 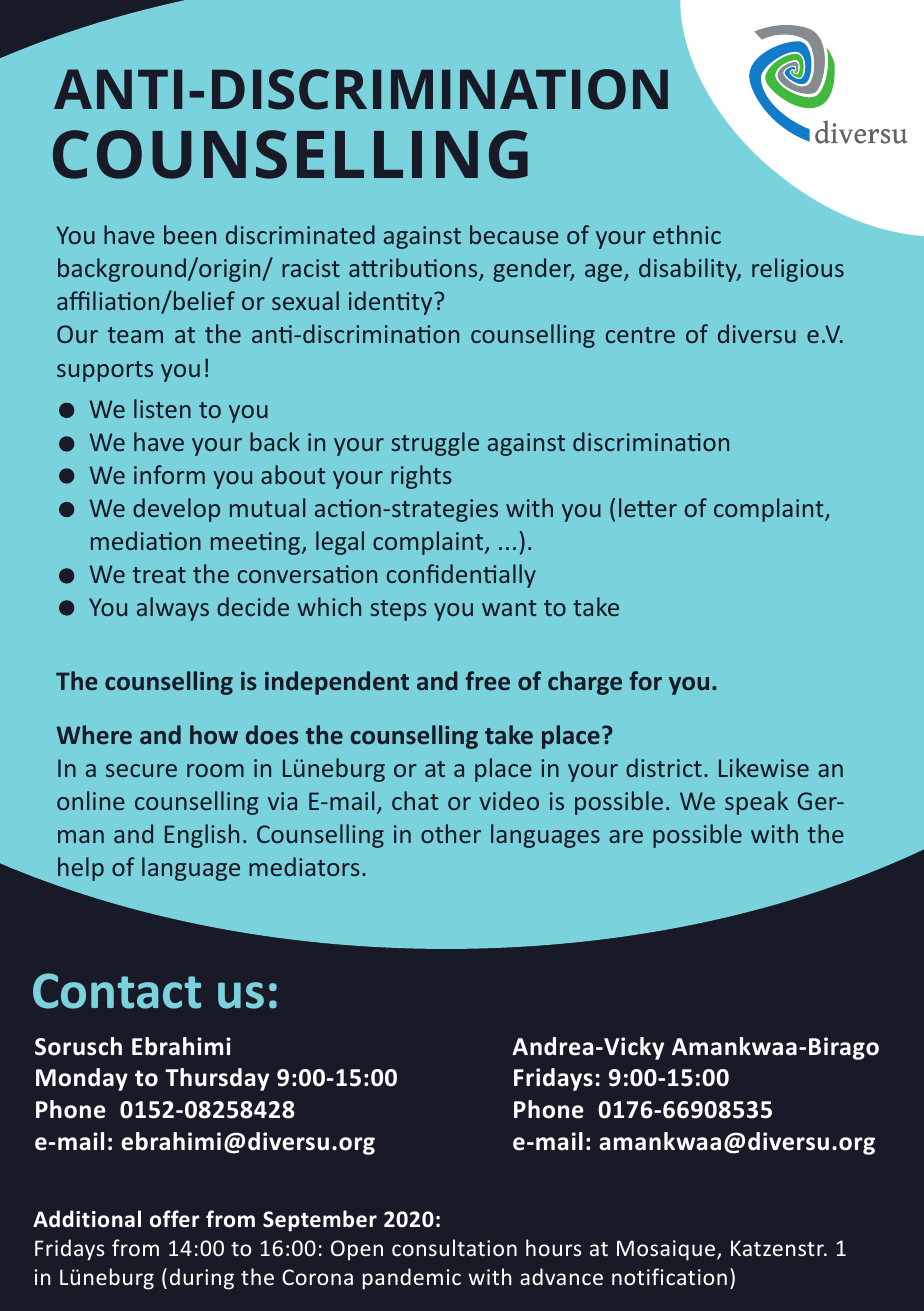 What do you see at coordinates (190, 234) in the screenshot?
I see `been` at bounding box center [190, 234].
